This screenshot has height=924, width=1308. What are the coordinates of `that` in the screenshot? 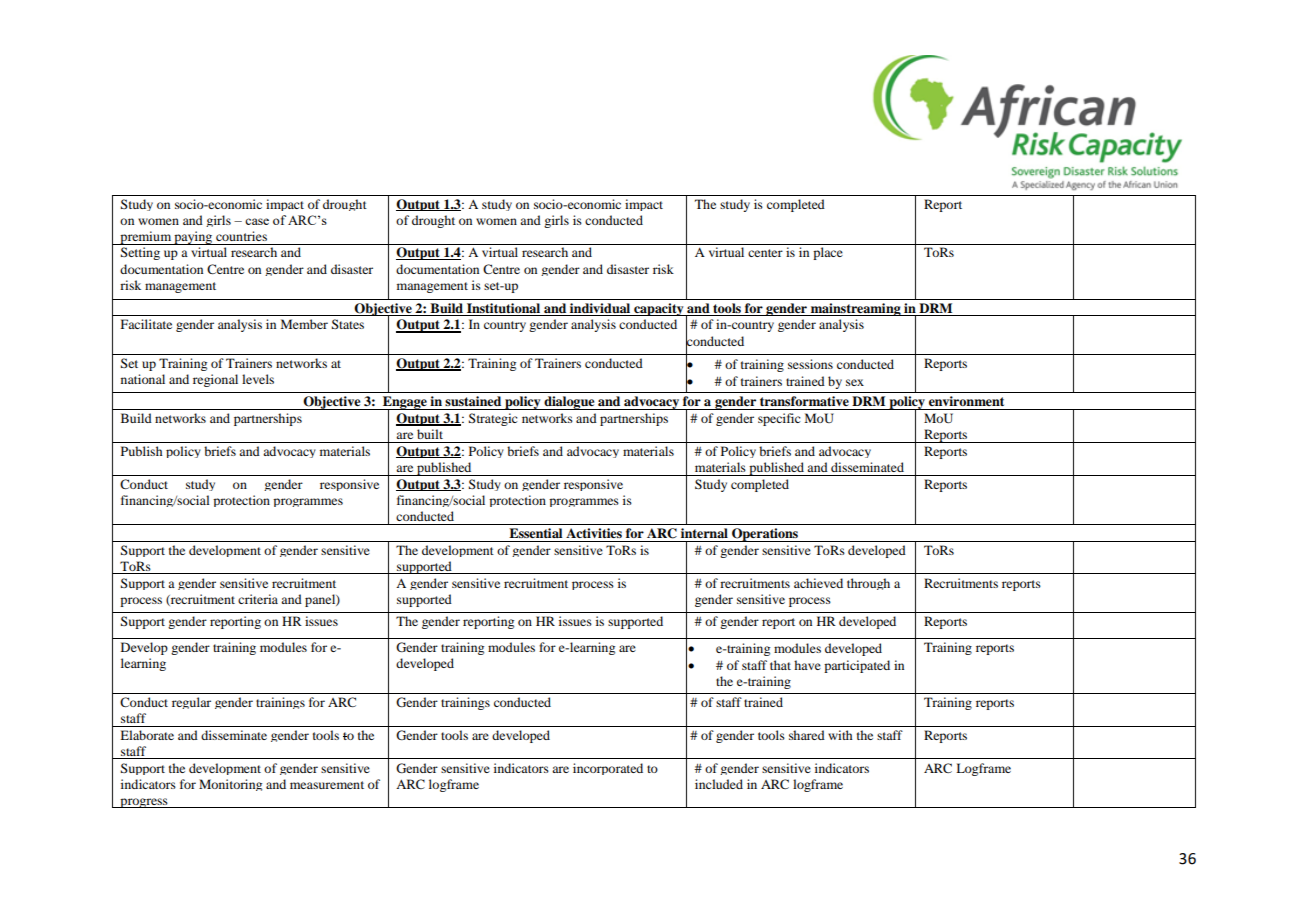 It's located at (780, 665).
